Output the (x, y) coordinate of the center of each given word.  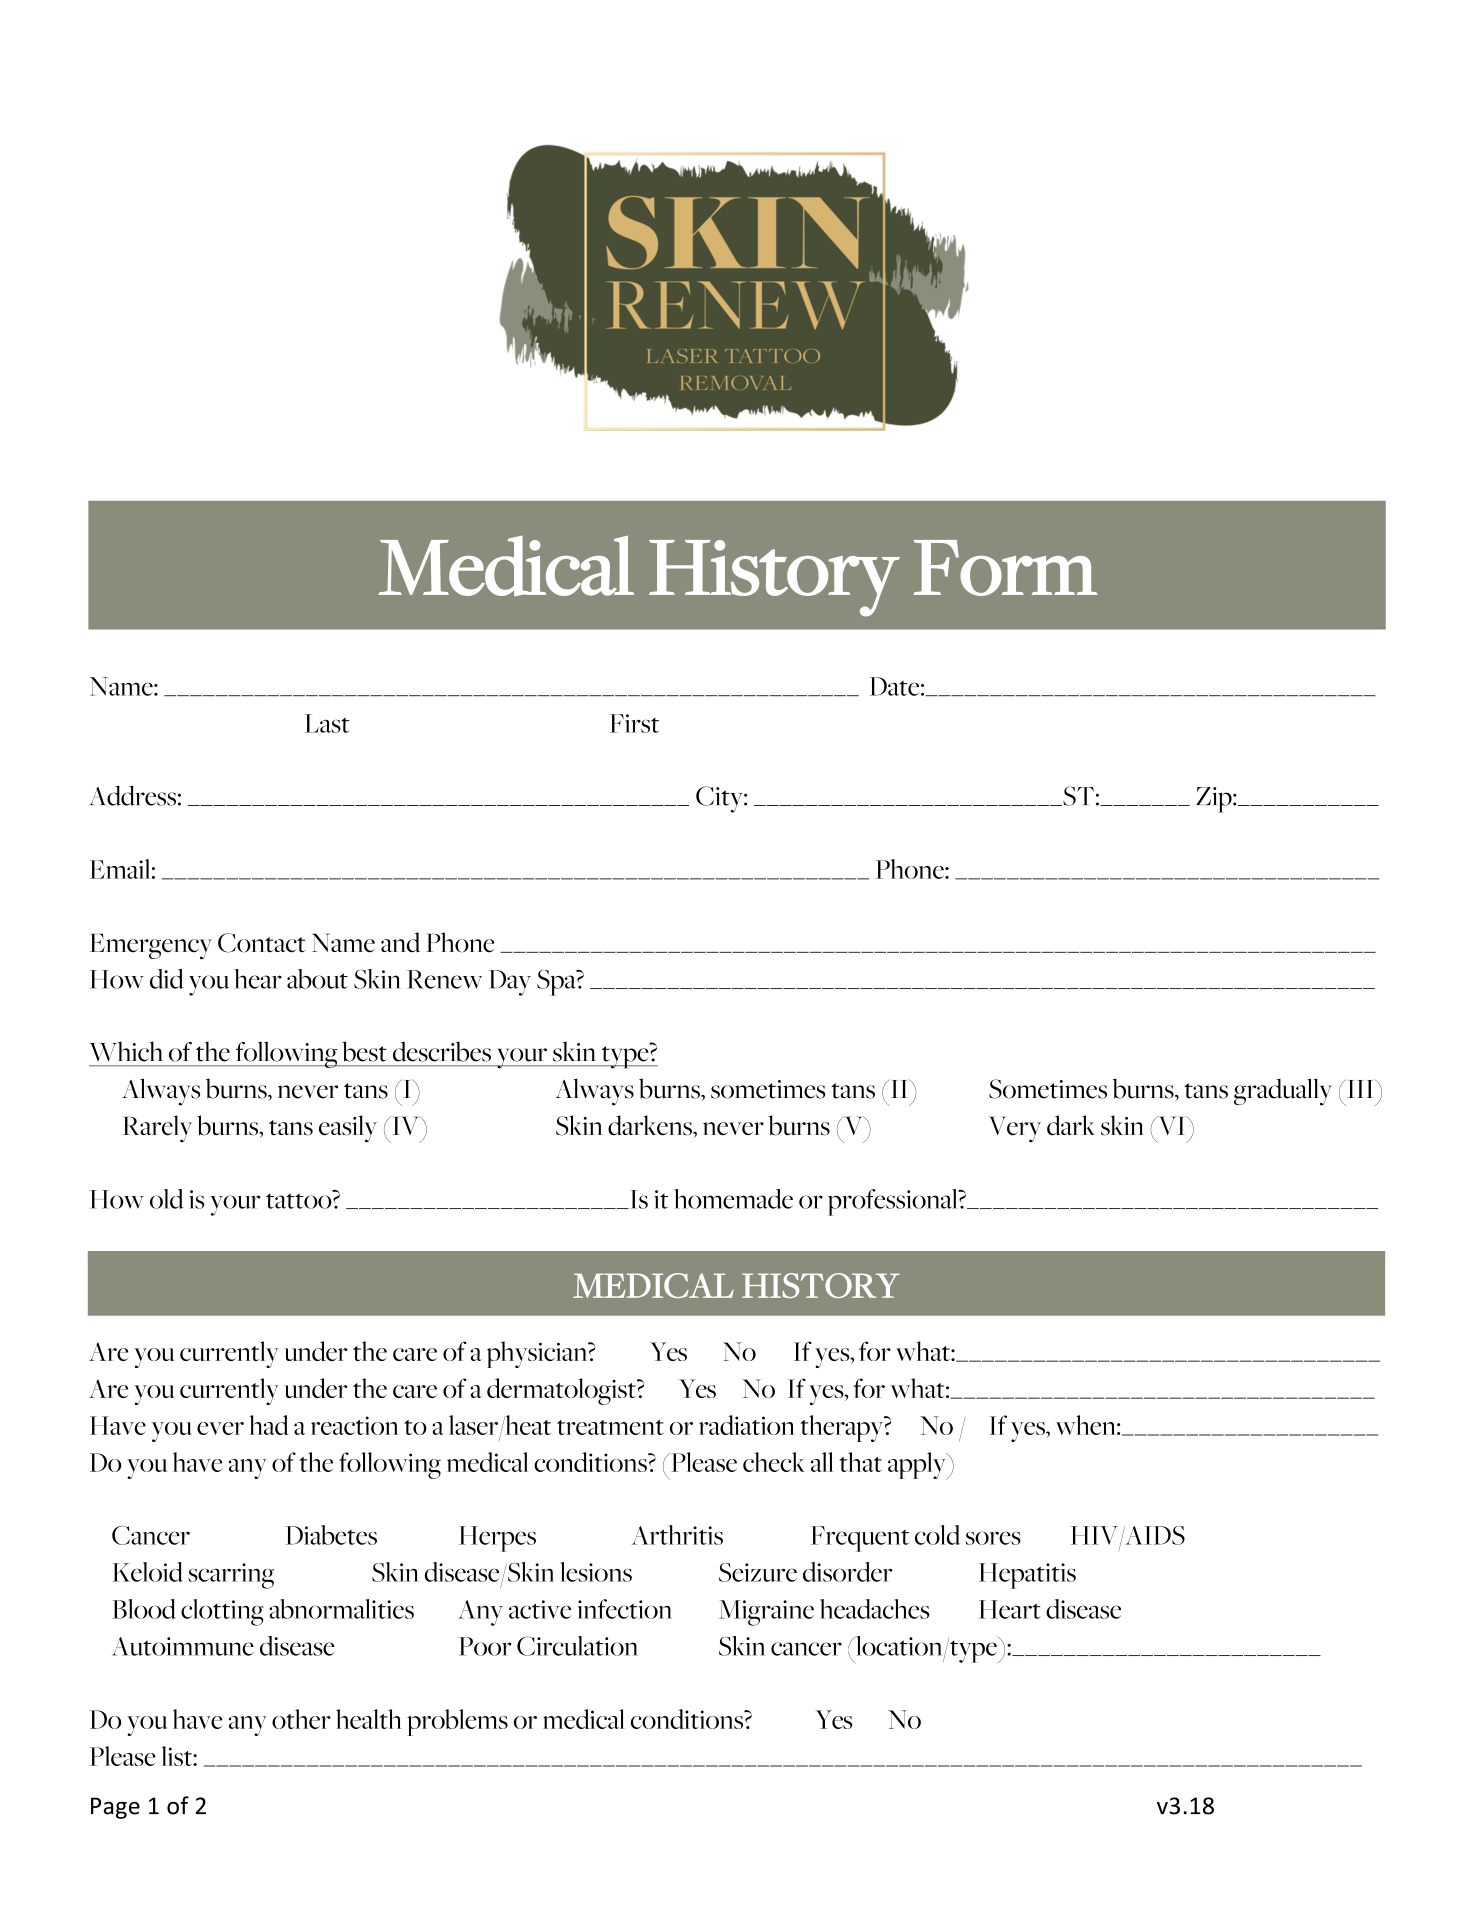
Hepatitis (1027, 1576)
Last (327, 723)
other (301, 1719)
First (634, 723)
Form (1005, 568)
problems (457, 1722)
